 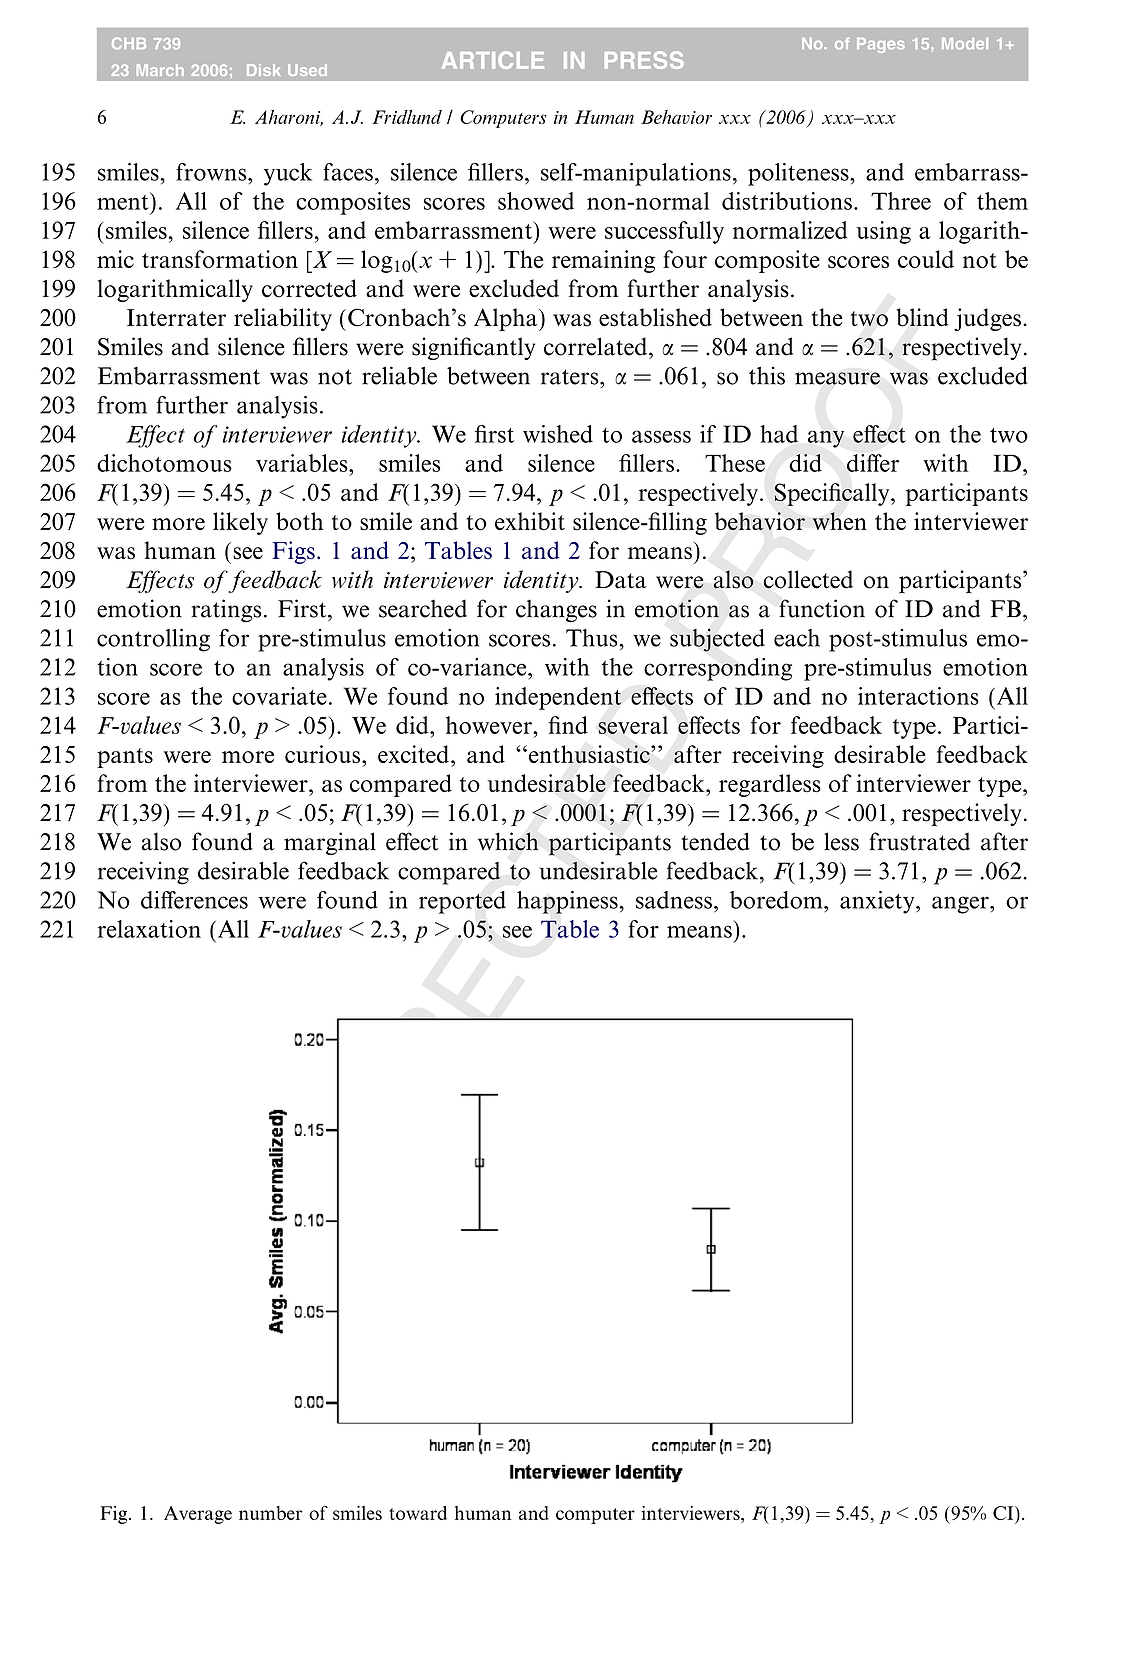 I want to click on reported, so click(x=462, y=902).
